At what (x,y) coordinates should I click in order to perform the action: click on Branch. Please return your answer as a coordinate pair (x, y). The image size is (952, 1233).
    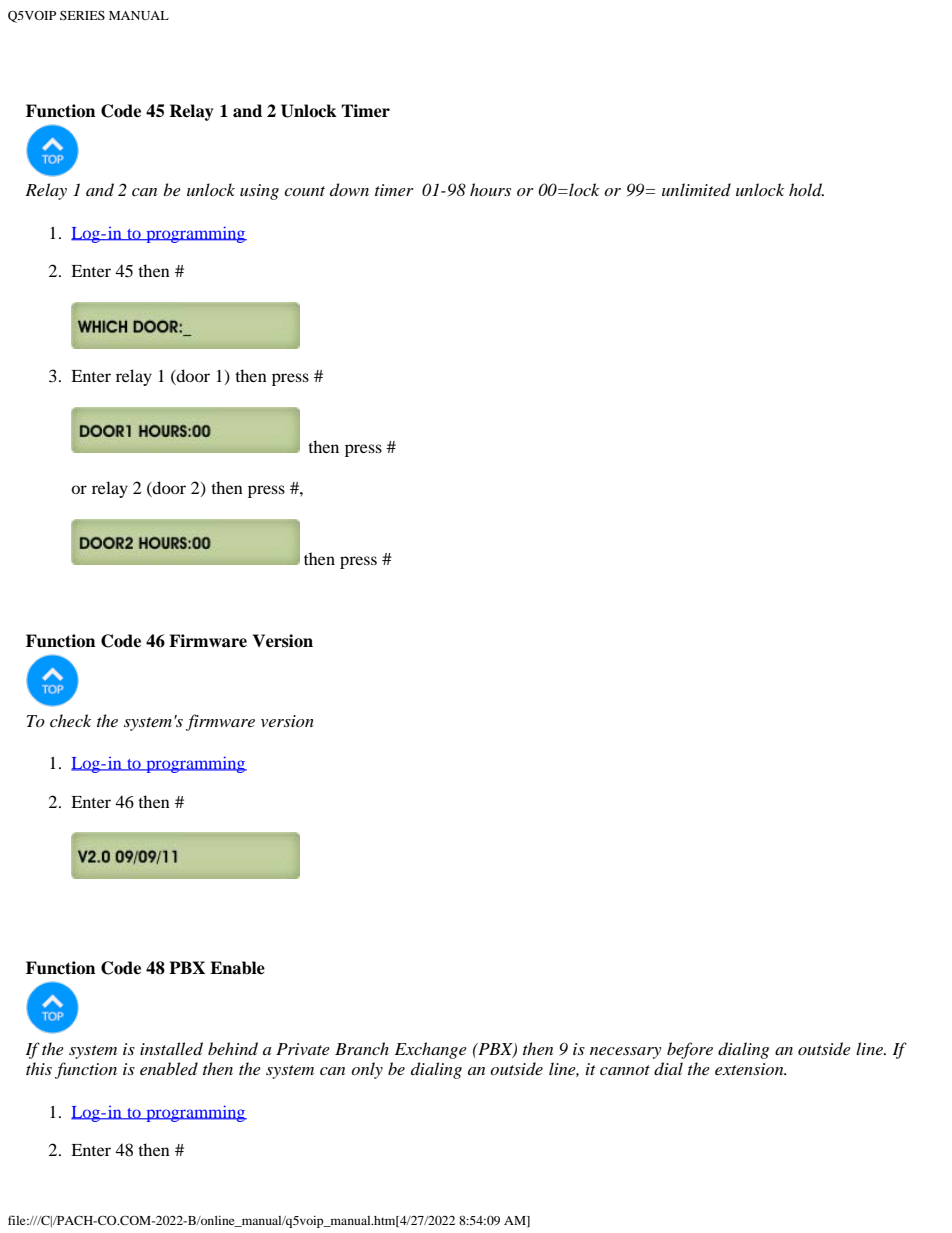
    Looking at the image, I should click on (362, 1048).
